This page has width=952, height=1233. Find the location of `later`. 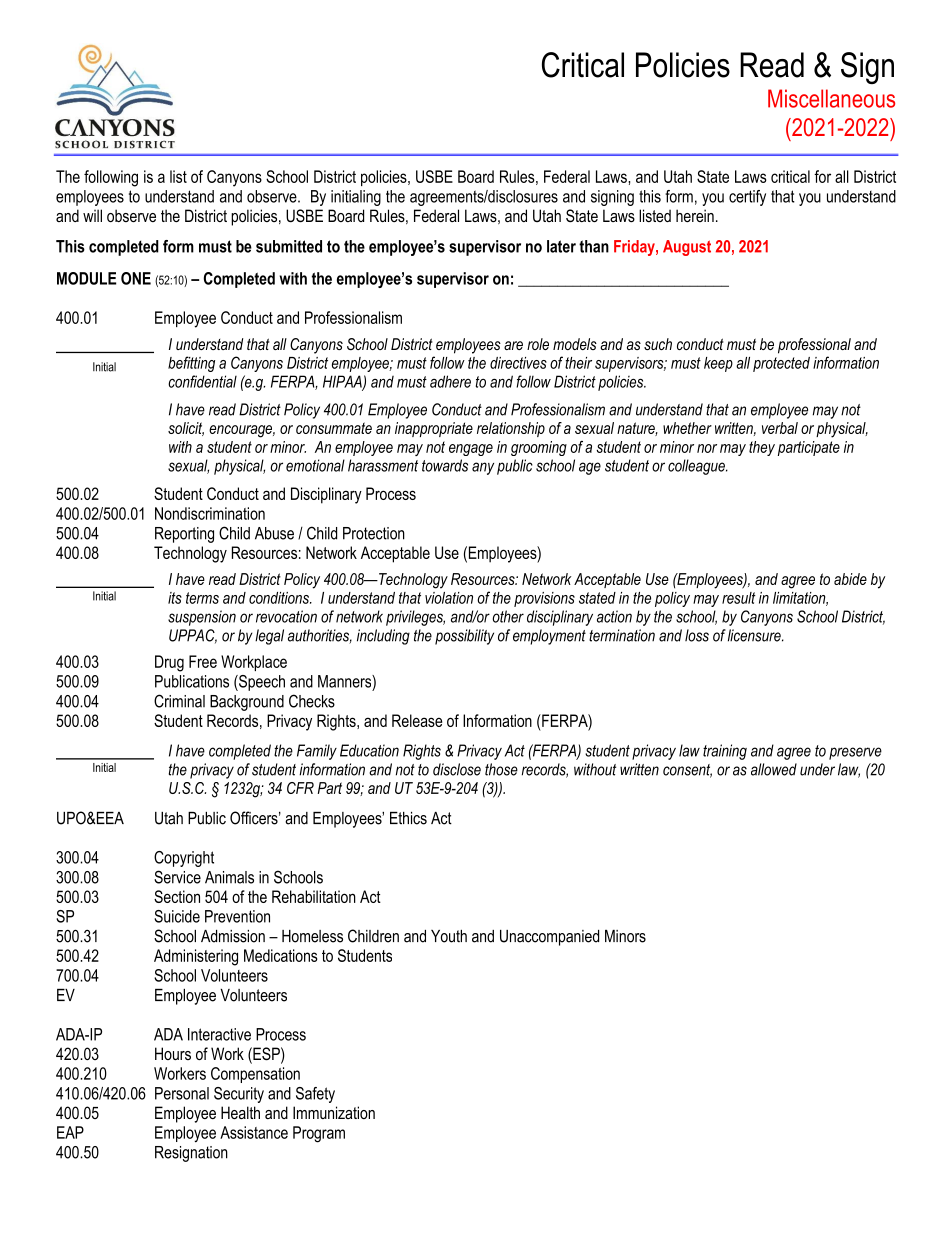

later is located at coordinates (561, 246).
